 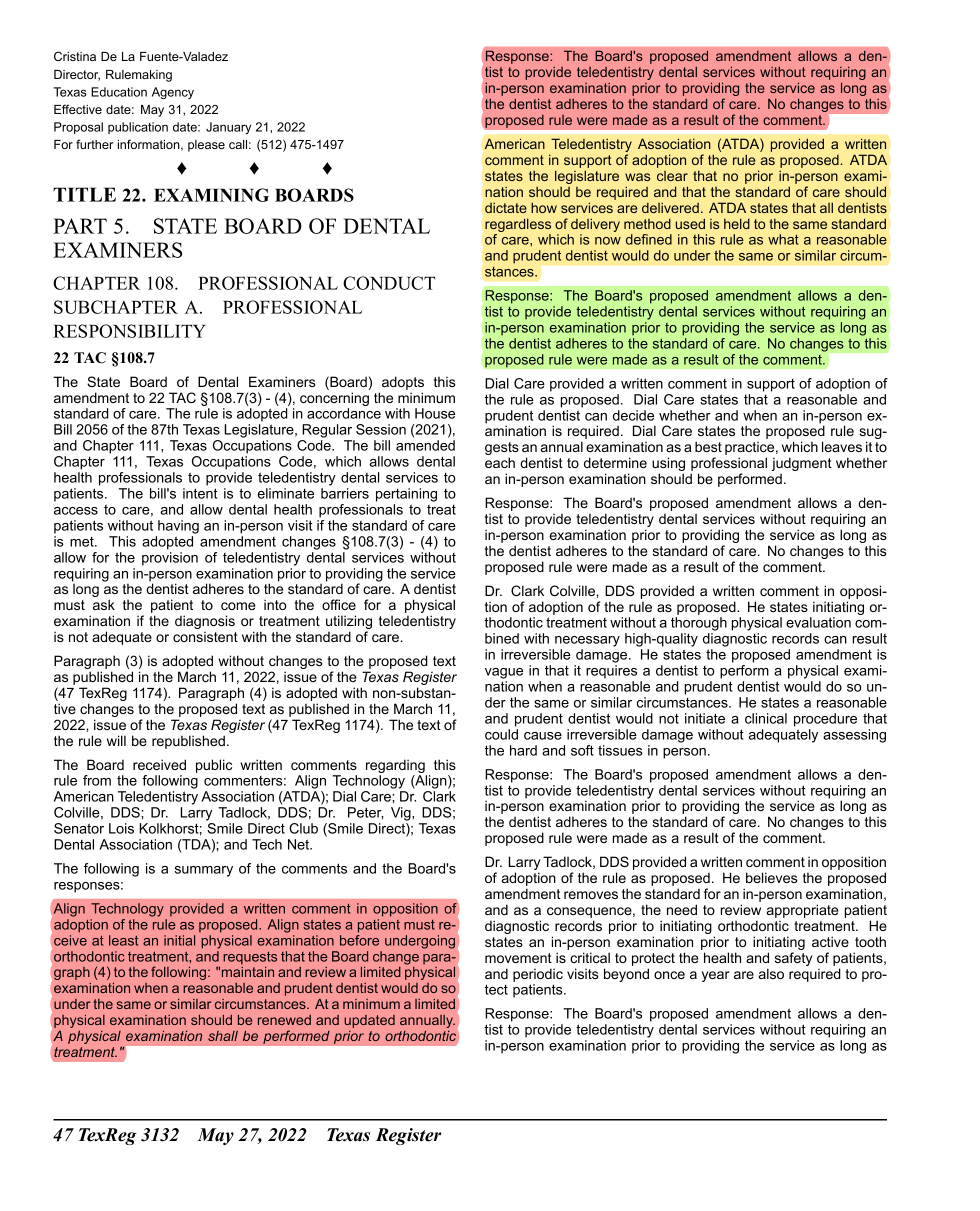 What do you see at coordinates (406, 495) in the screenshot?
I see `pertaining` at bounding box center [406, 495].
